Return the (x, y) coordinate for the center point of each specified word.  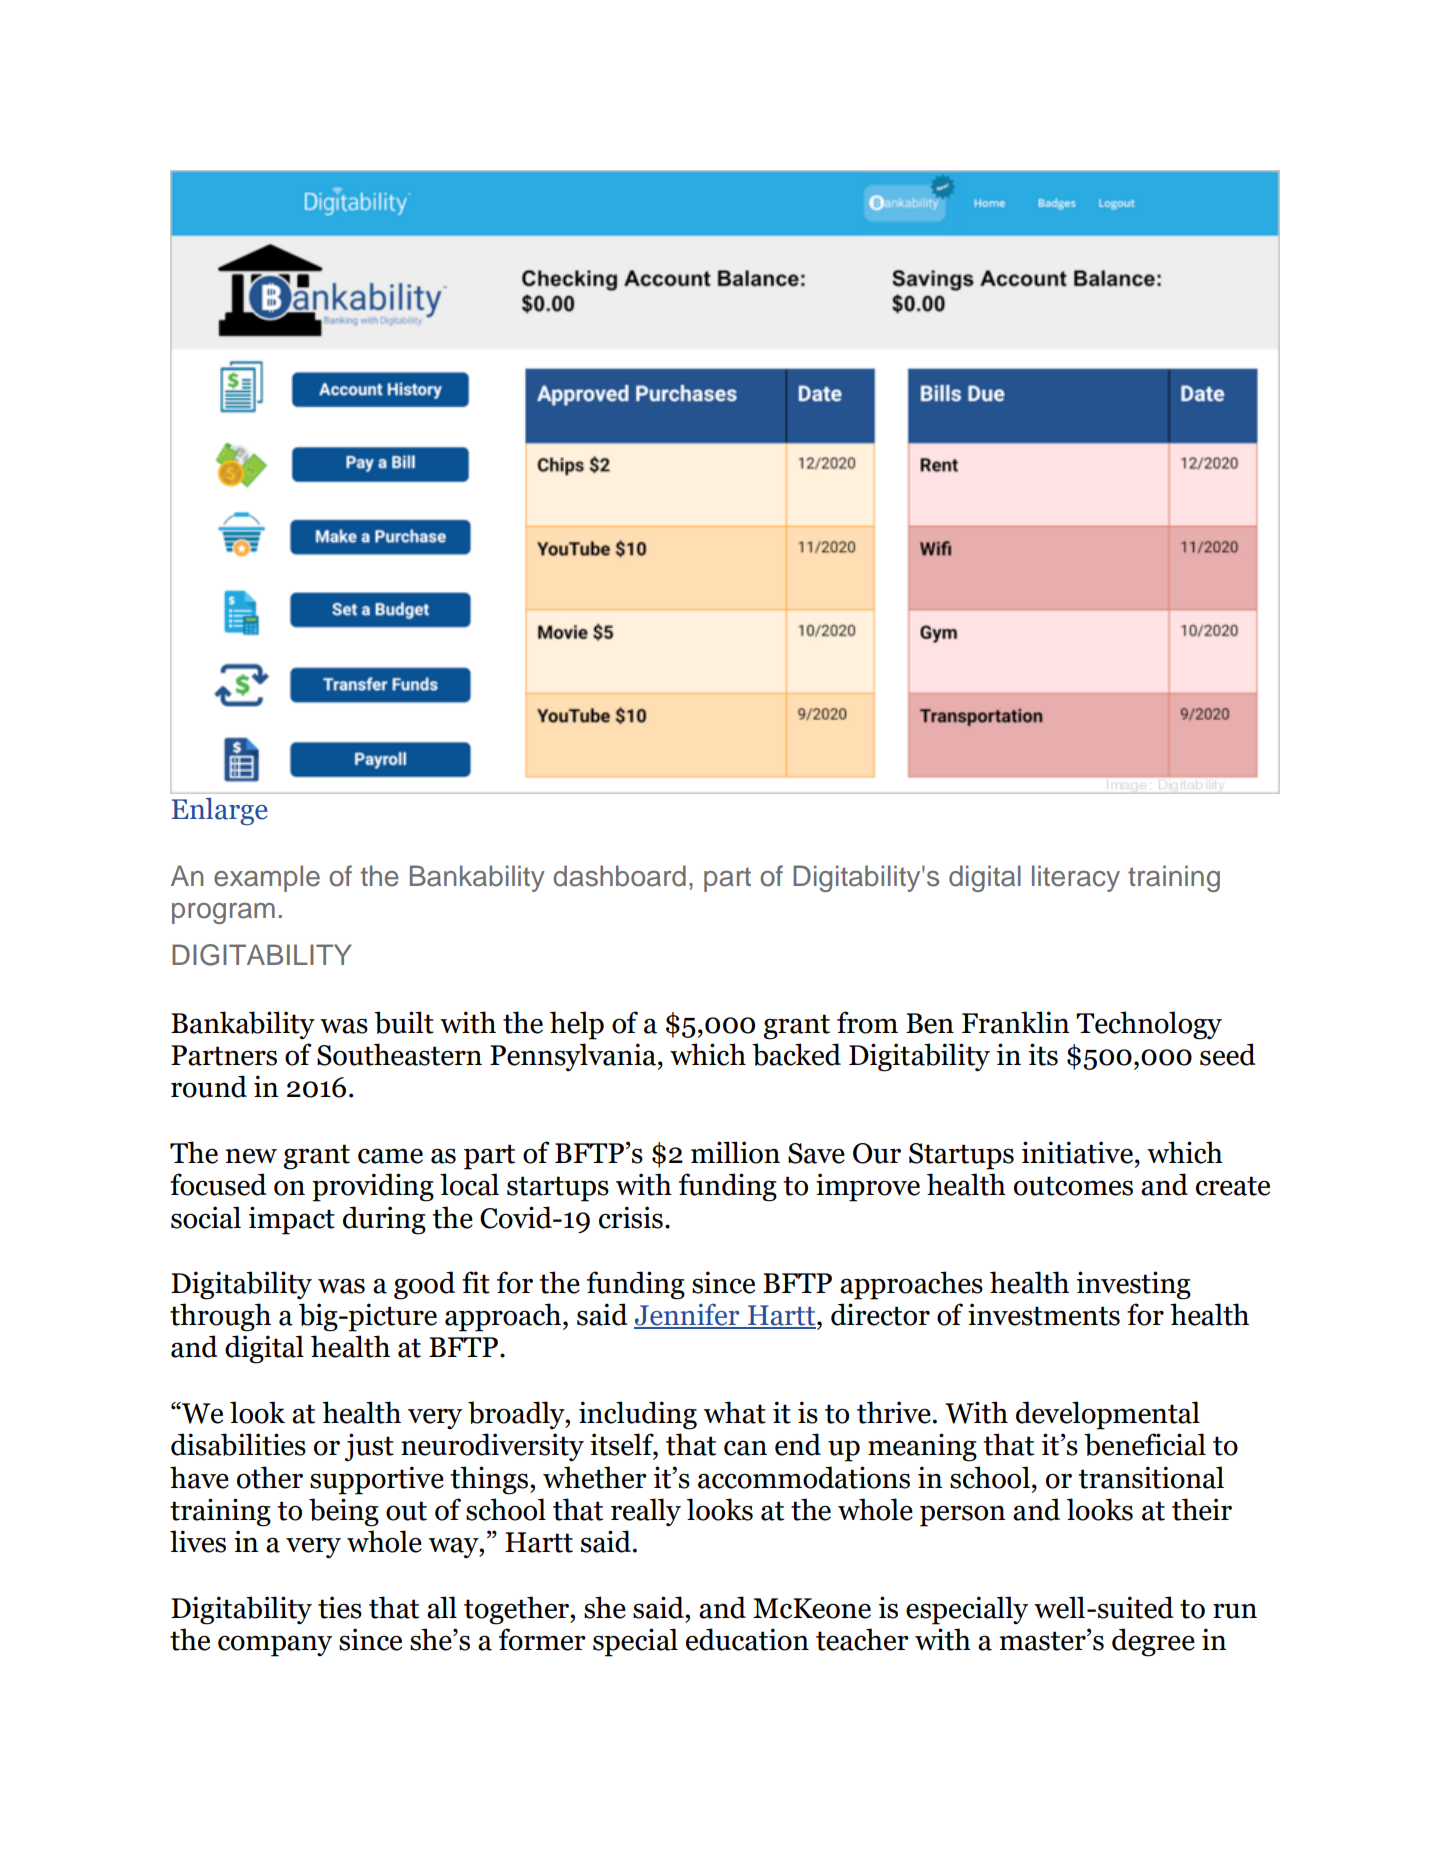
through (220, 1317)
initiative (1077, 1152)
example (267, 878)
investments (1044, 1314)
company (275, 1646)
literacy (1076, 878)
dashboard (619, 876)
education (747, 1639)
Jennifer (688, 1315)
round (209, 1086)
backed (796, 1054)
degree (1153, 1642)
